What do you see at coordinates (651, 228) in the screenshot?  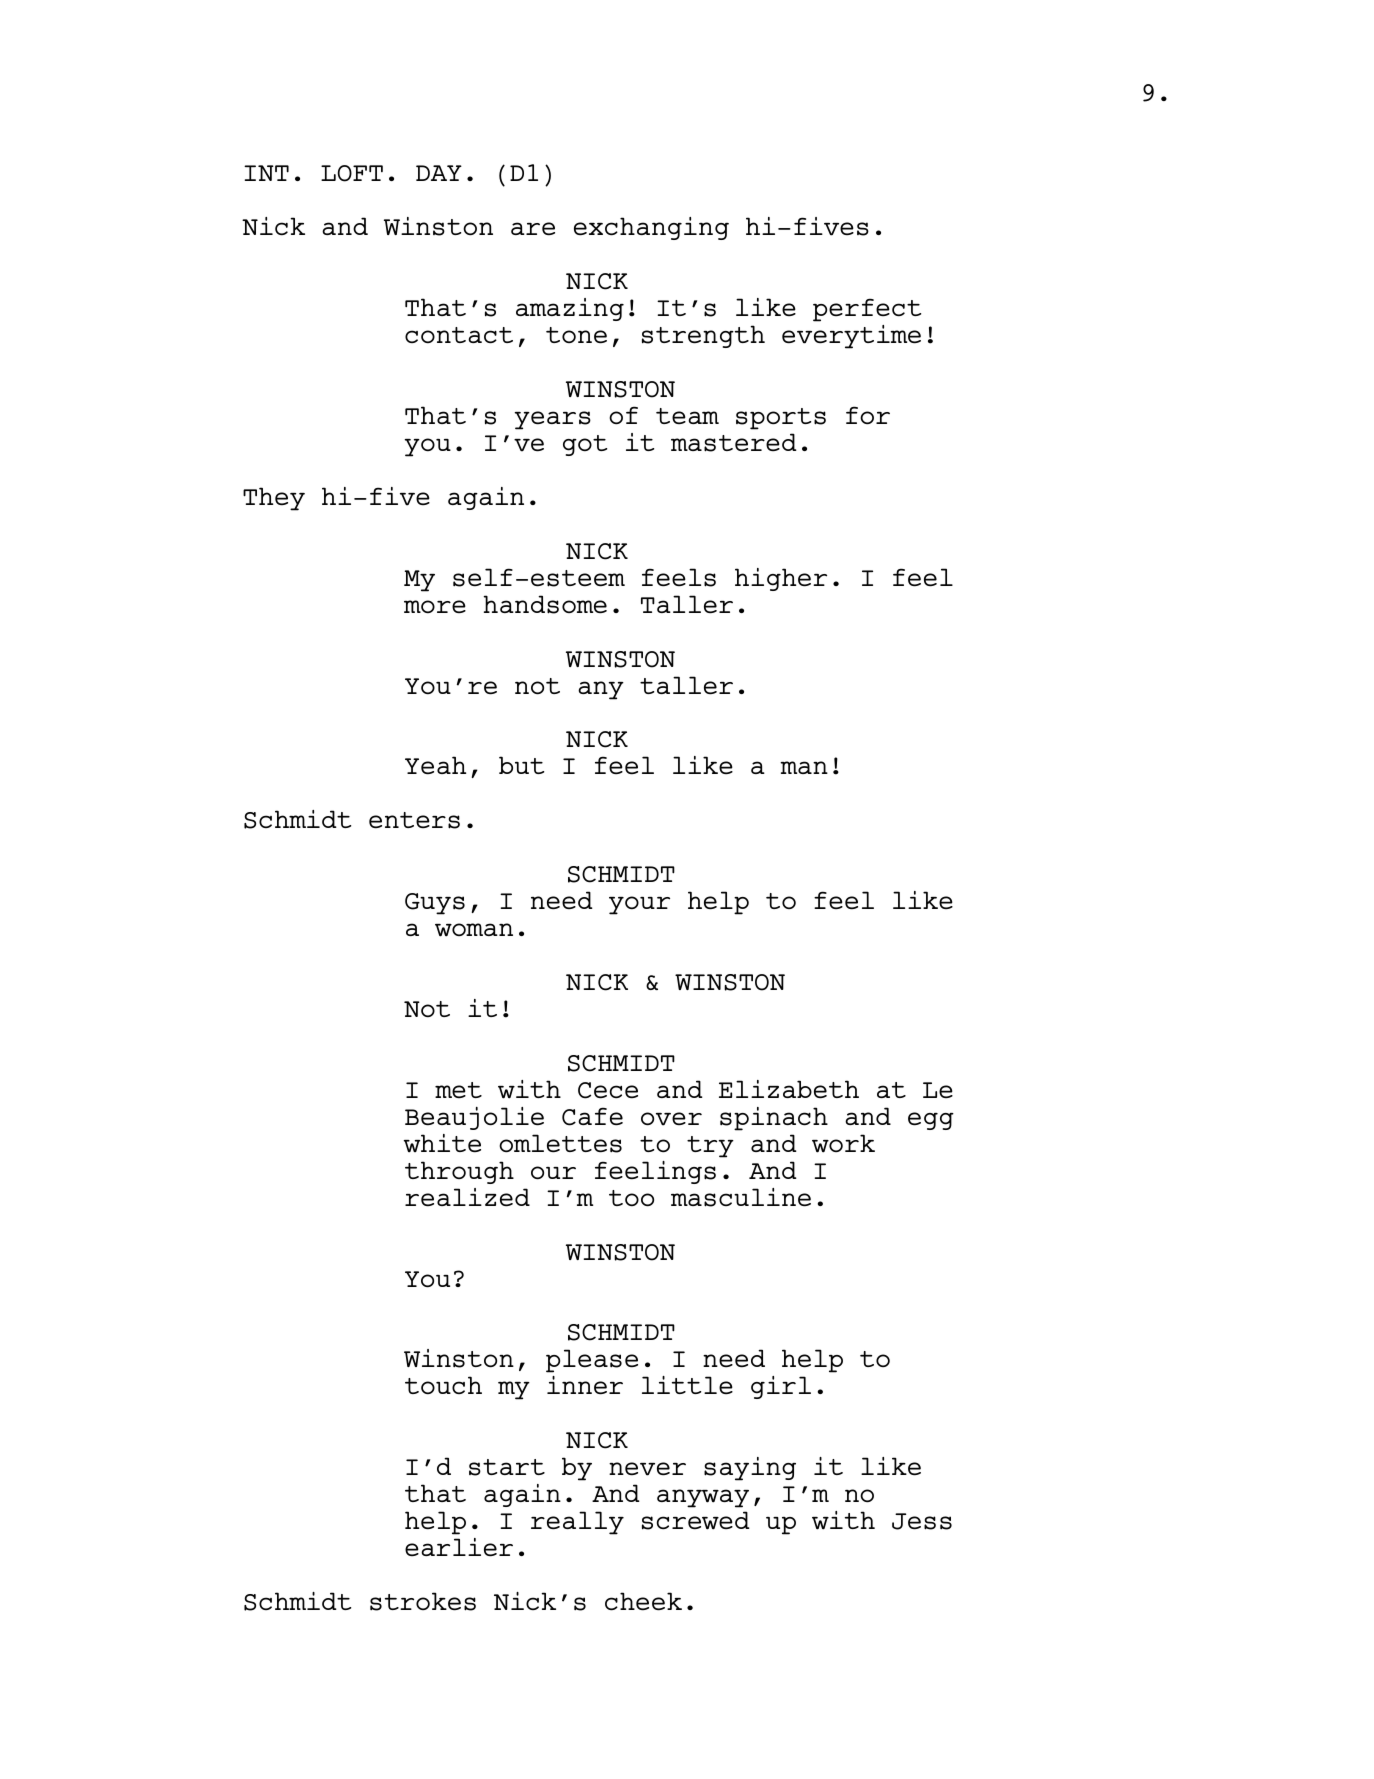 I see `exchanging` at bounding box center [651, 228].
